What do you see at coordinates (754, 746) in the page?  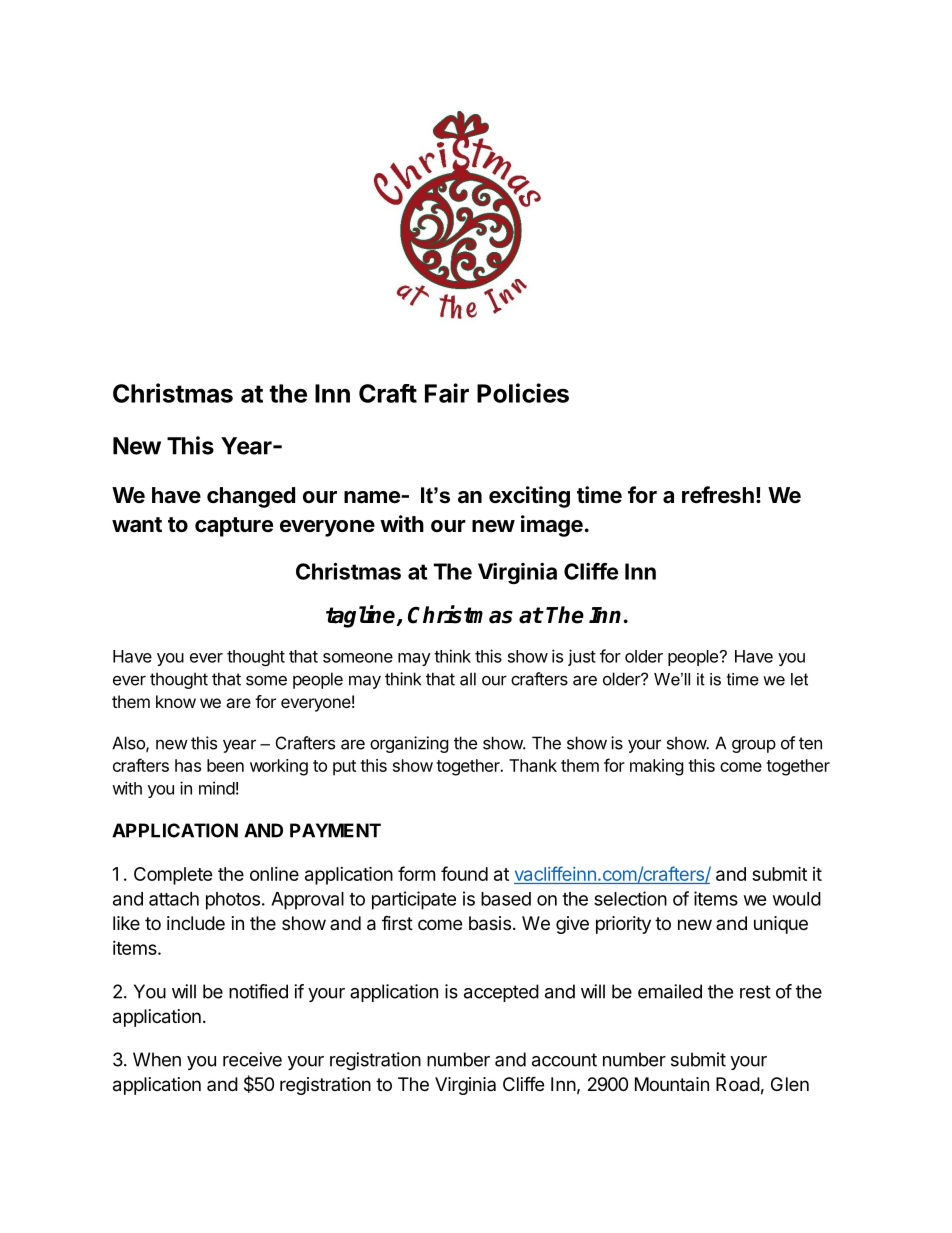 I see `group` at bounding box center [754, 746].
